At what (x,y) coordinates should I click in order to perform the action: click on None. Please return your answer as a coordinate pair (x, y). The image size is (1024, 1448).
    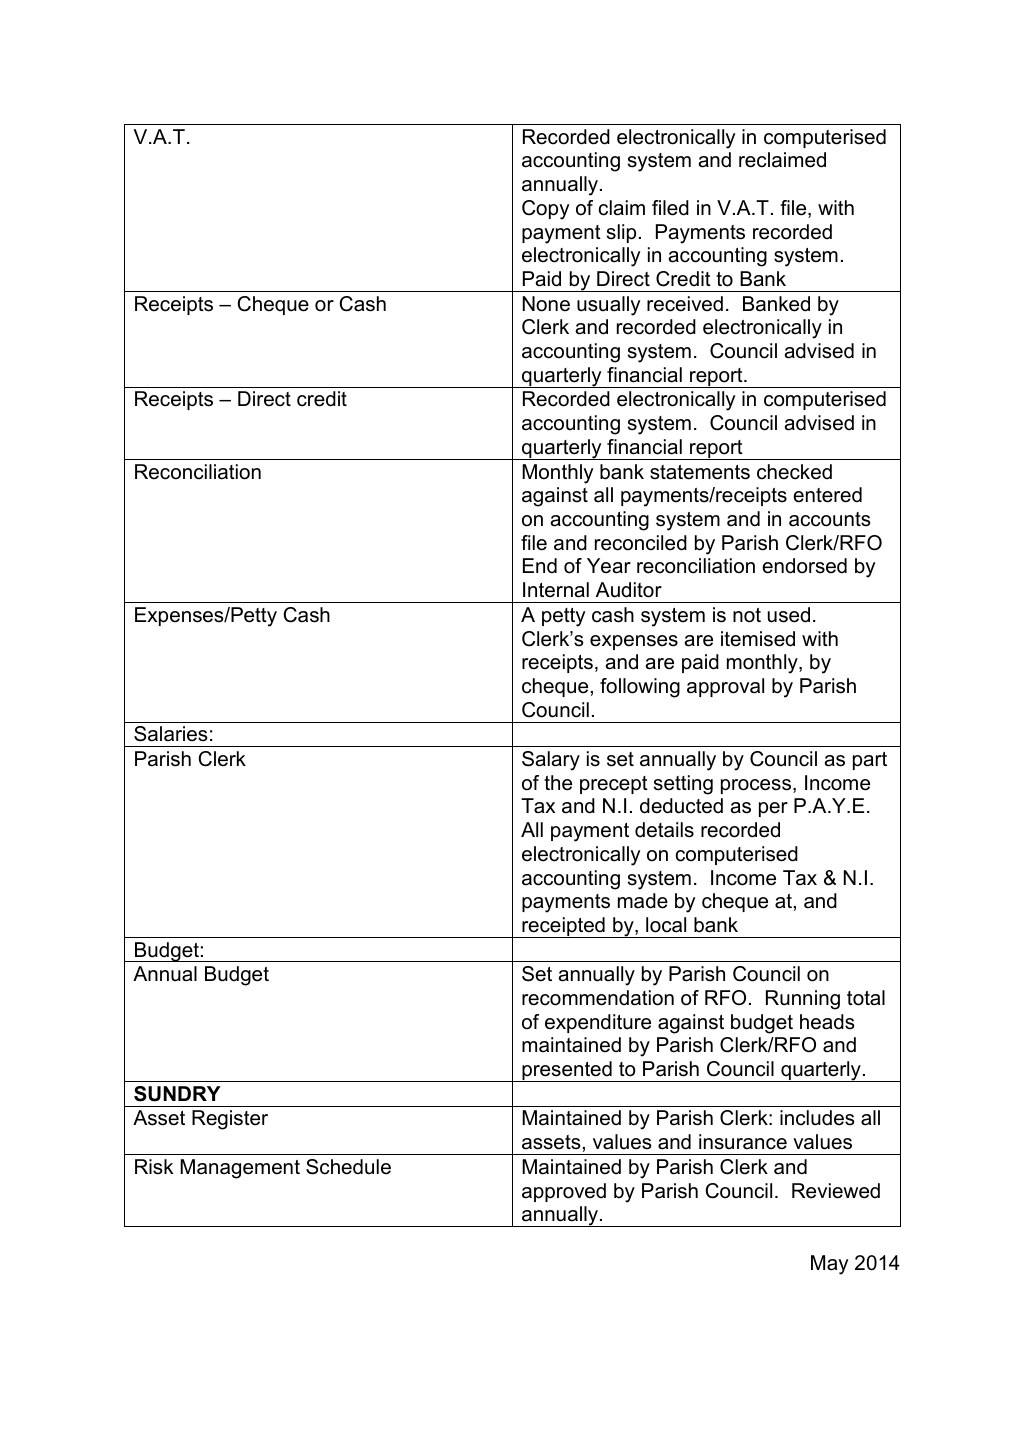
    Looking at the image, I should click on (546, 304).
